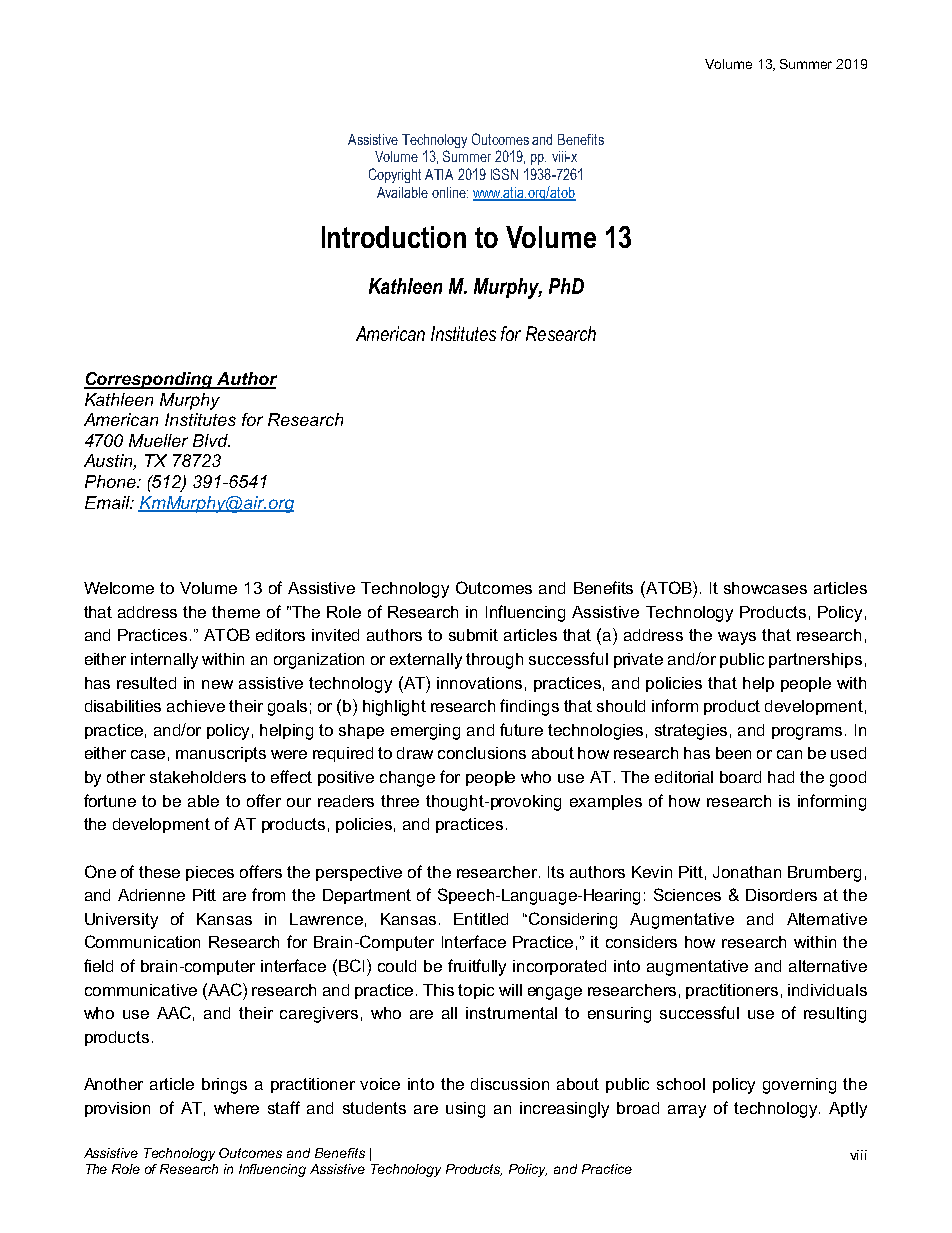 This screenshot has width=952, height=1233. I want to click on Copyright, so click(395, 175).
